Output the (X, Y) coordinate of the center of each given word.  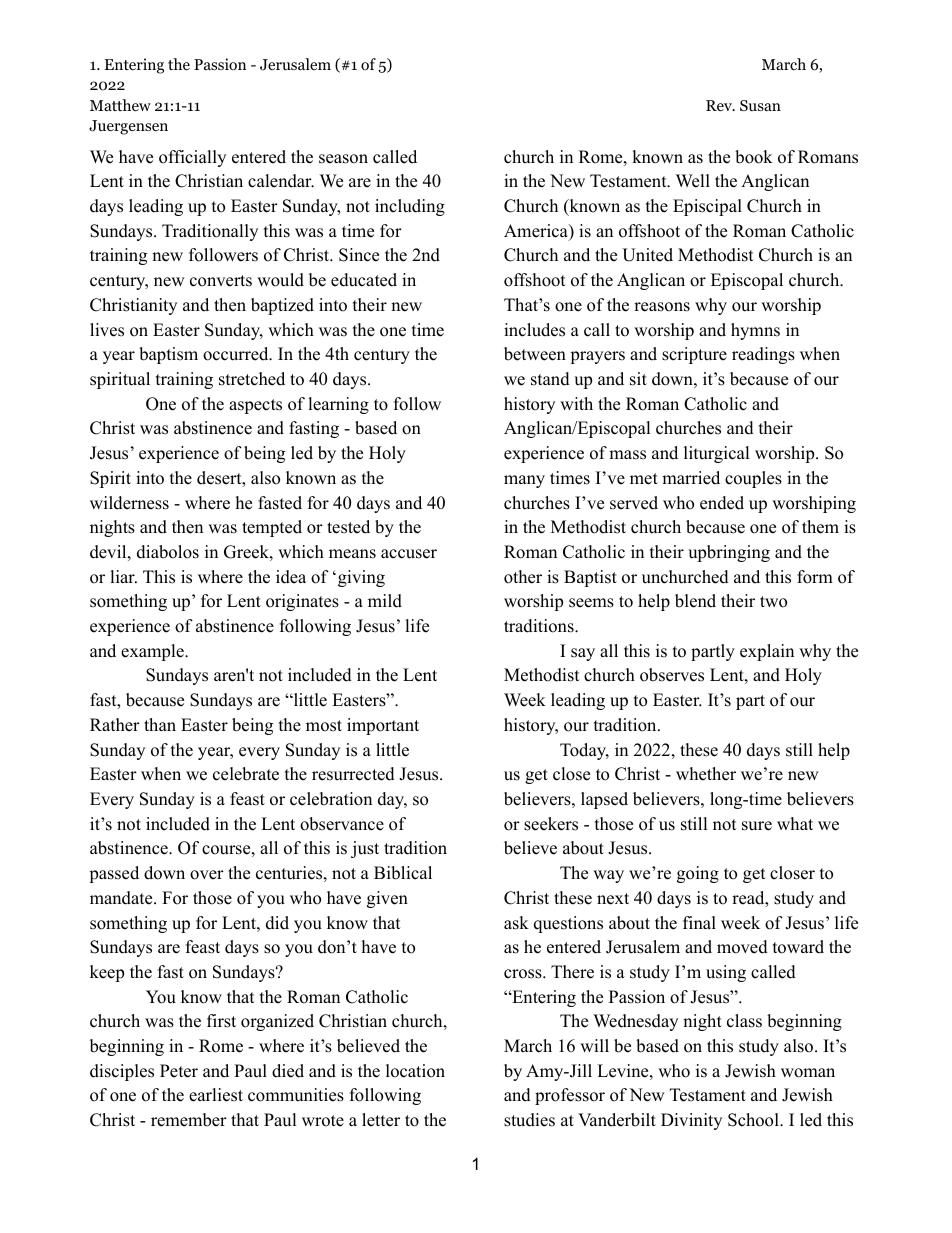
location (415, 1071)
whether (706, 774)
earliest (216, 1095)
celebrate (246, 774)
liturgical (717, 454)
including (410, 207)
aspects (255, 406)
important (383, 726)
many (524, 481)
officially (192, 158)
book (754, 157)
